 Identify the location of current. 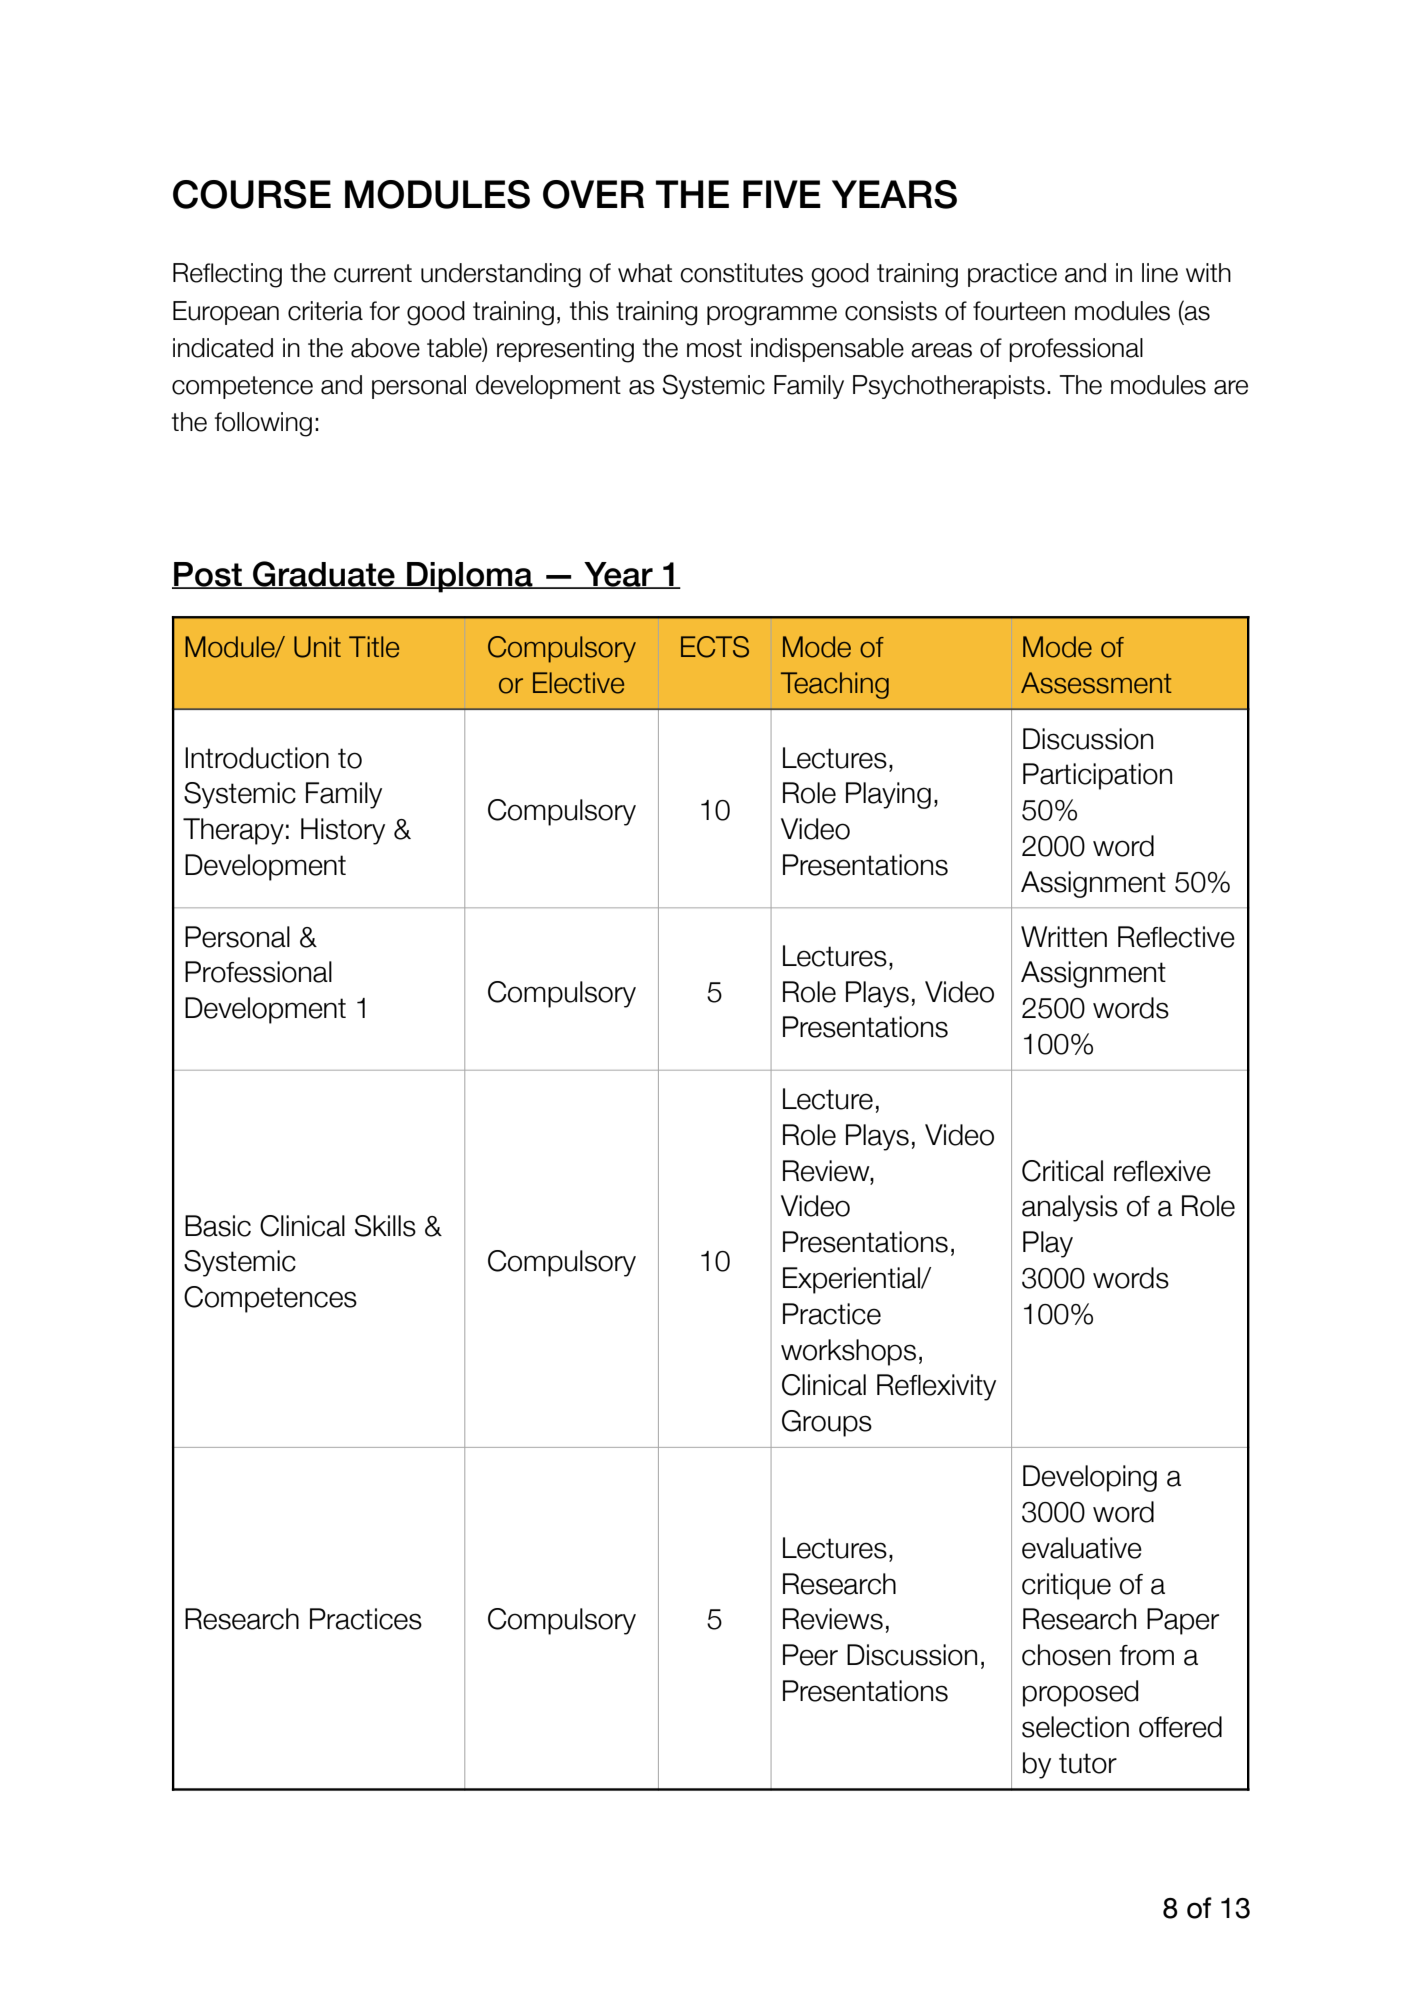
(373, 273).
